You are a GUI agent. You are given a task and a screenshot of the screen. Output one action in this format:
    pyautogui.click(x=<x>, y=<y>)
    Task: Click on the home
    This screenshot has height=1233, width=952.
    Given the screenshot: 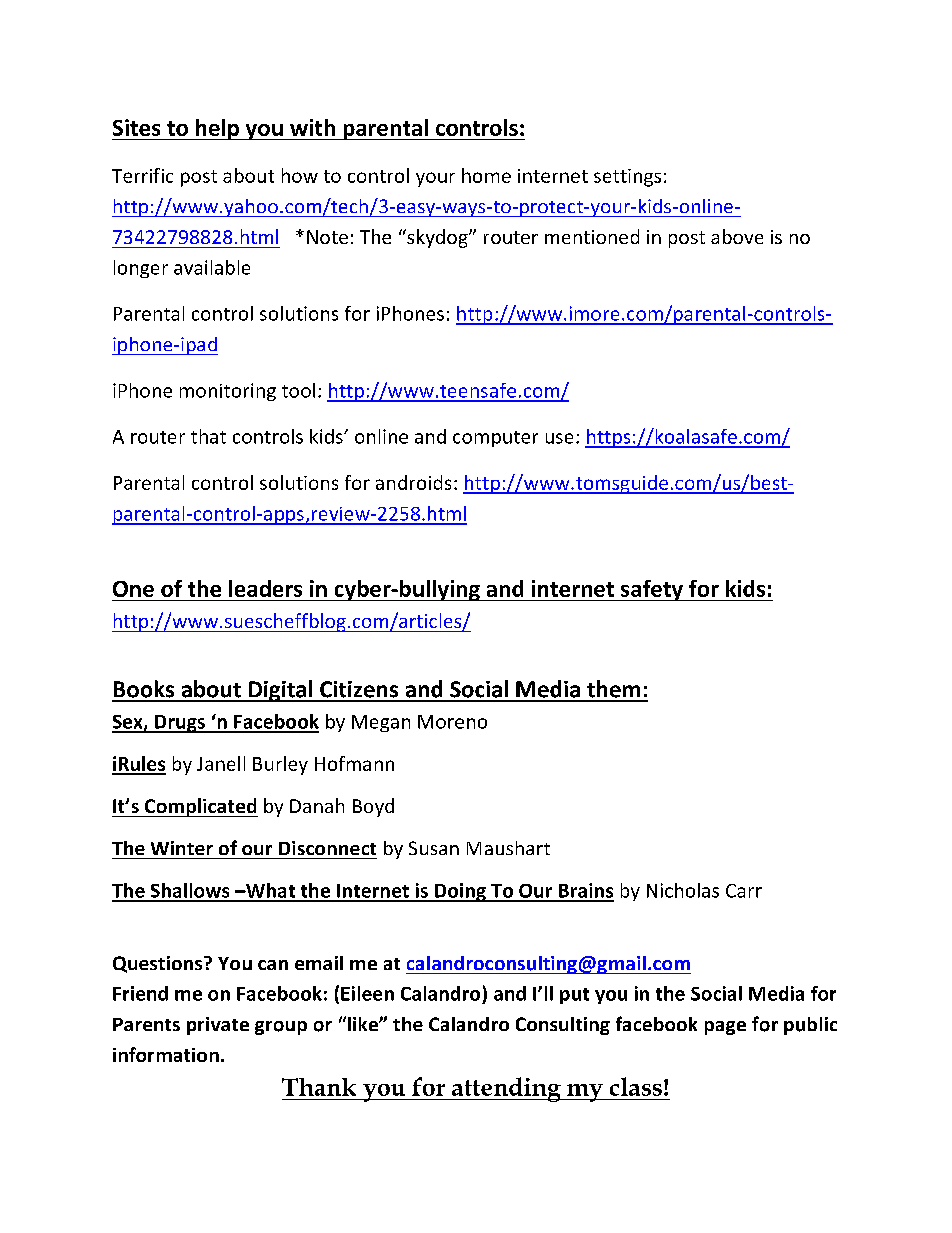 What is the action you would take?
    pyautogui.click(x=486, y=175)
